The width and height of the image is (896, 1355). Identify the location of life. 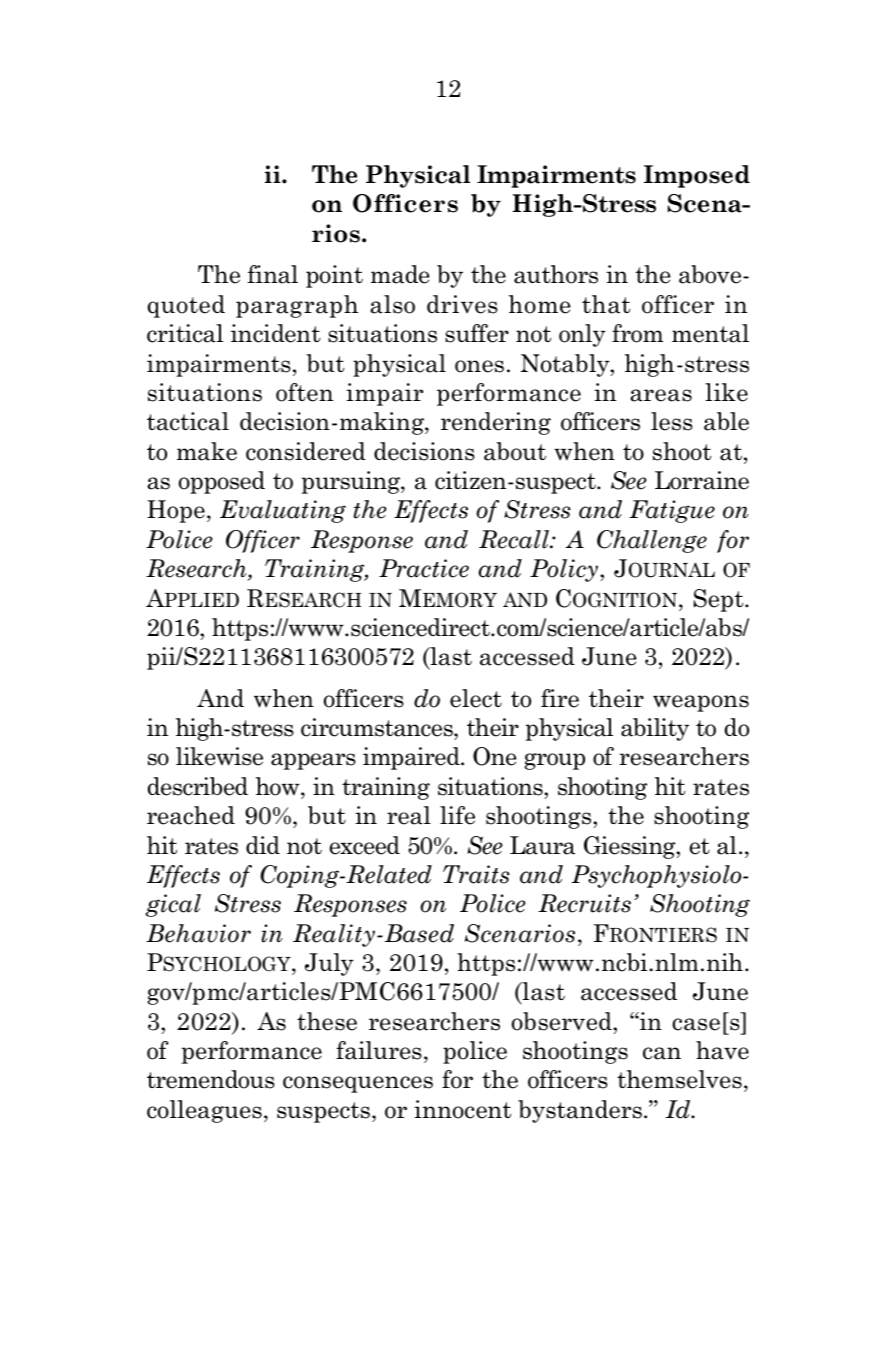
(457, 815).
